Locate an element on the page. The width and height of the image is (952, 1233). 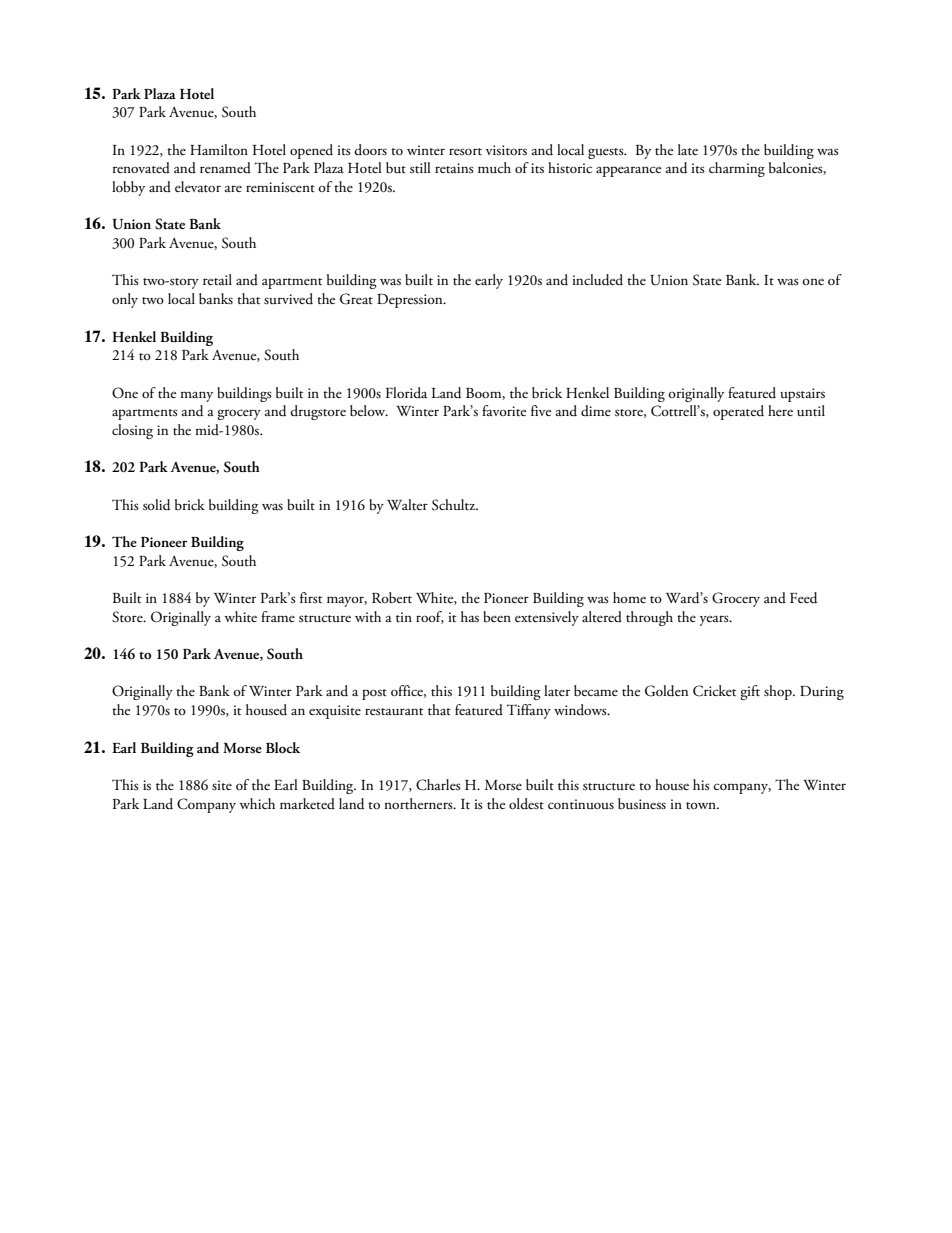
renamed is located at coordinates (225, 168).
